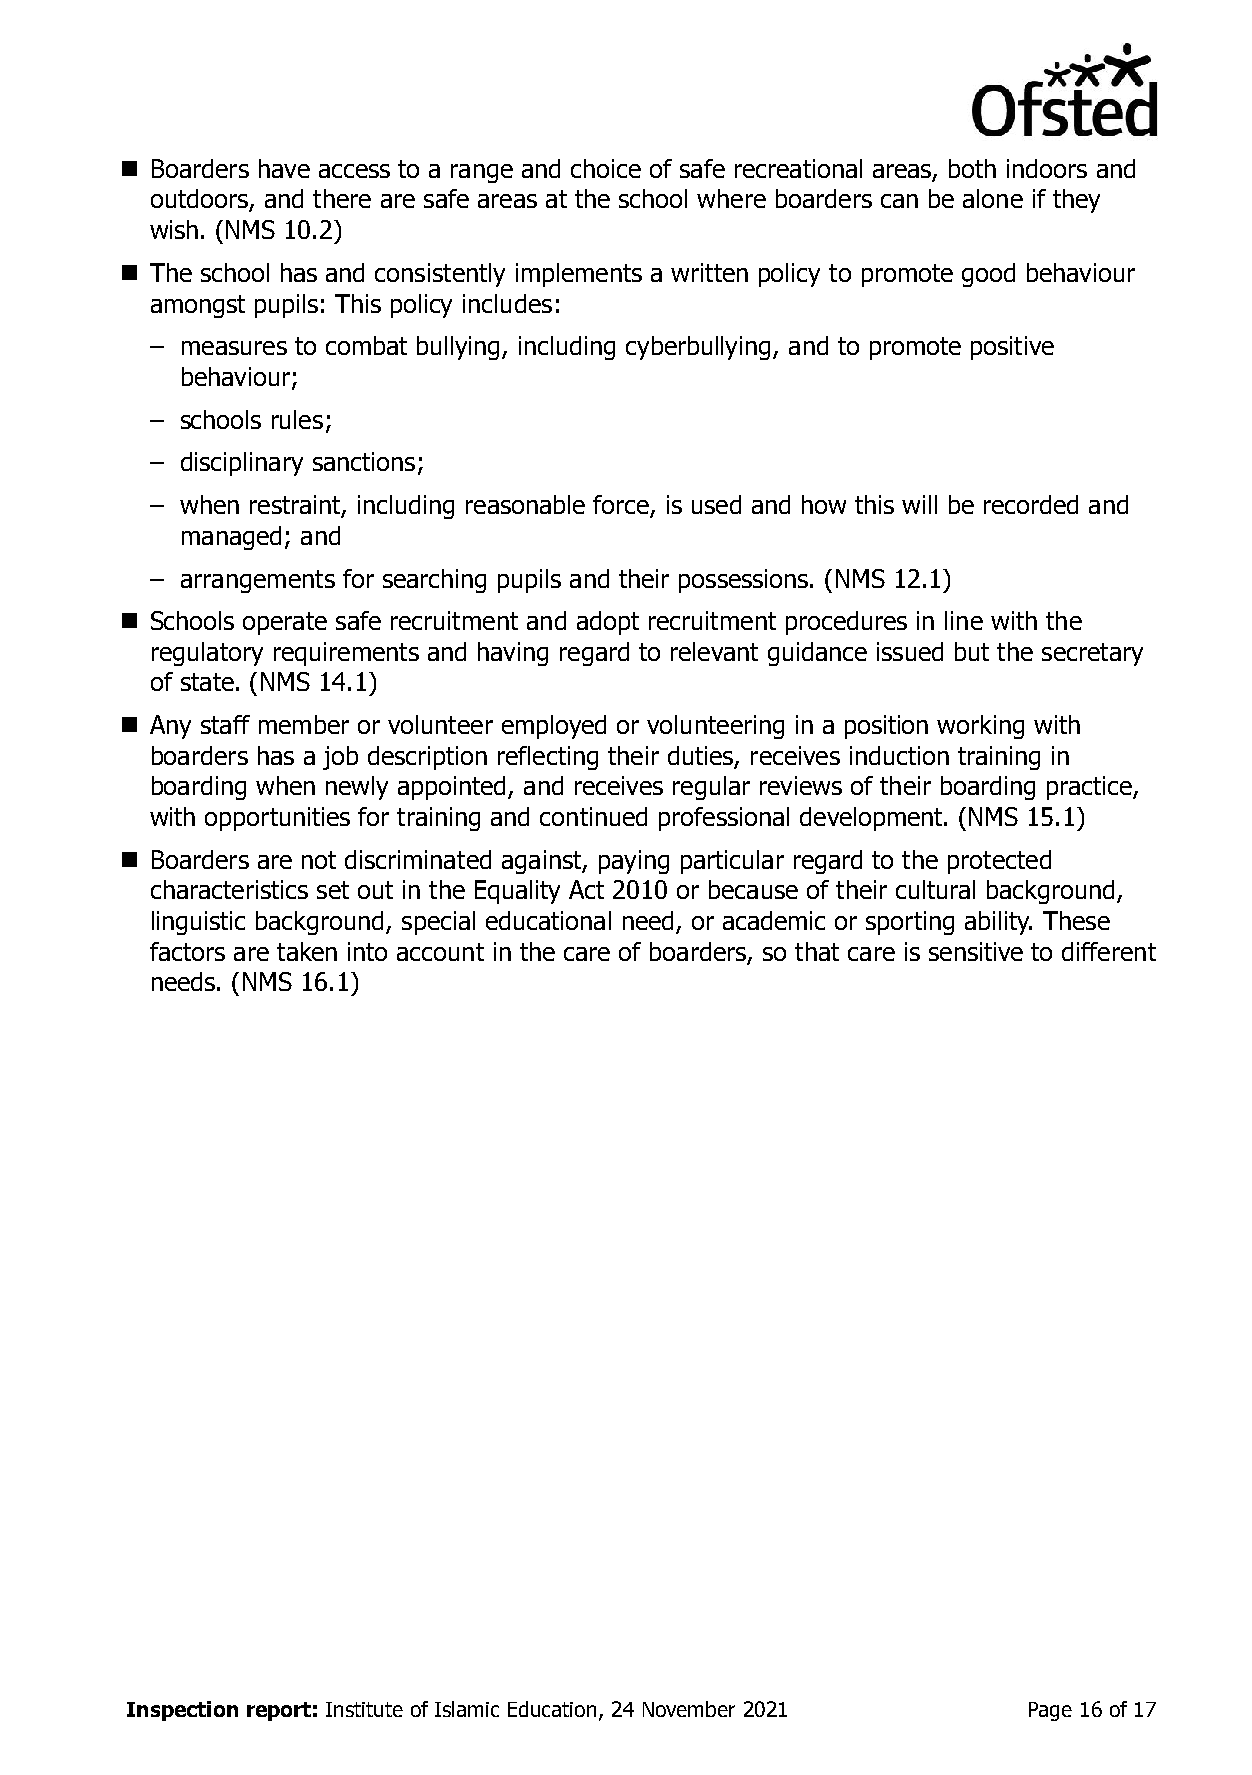 The height and width of the screenshot is (1775, 1252). What do you see at coordinates (993, 198) in the screenshot?
I see `alone` at bounding box center [993, 198].
